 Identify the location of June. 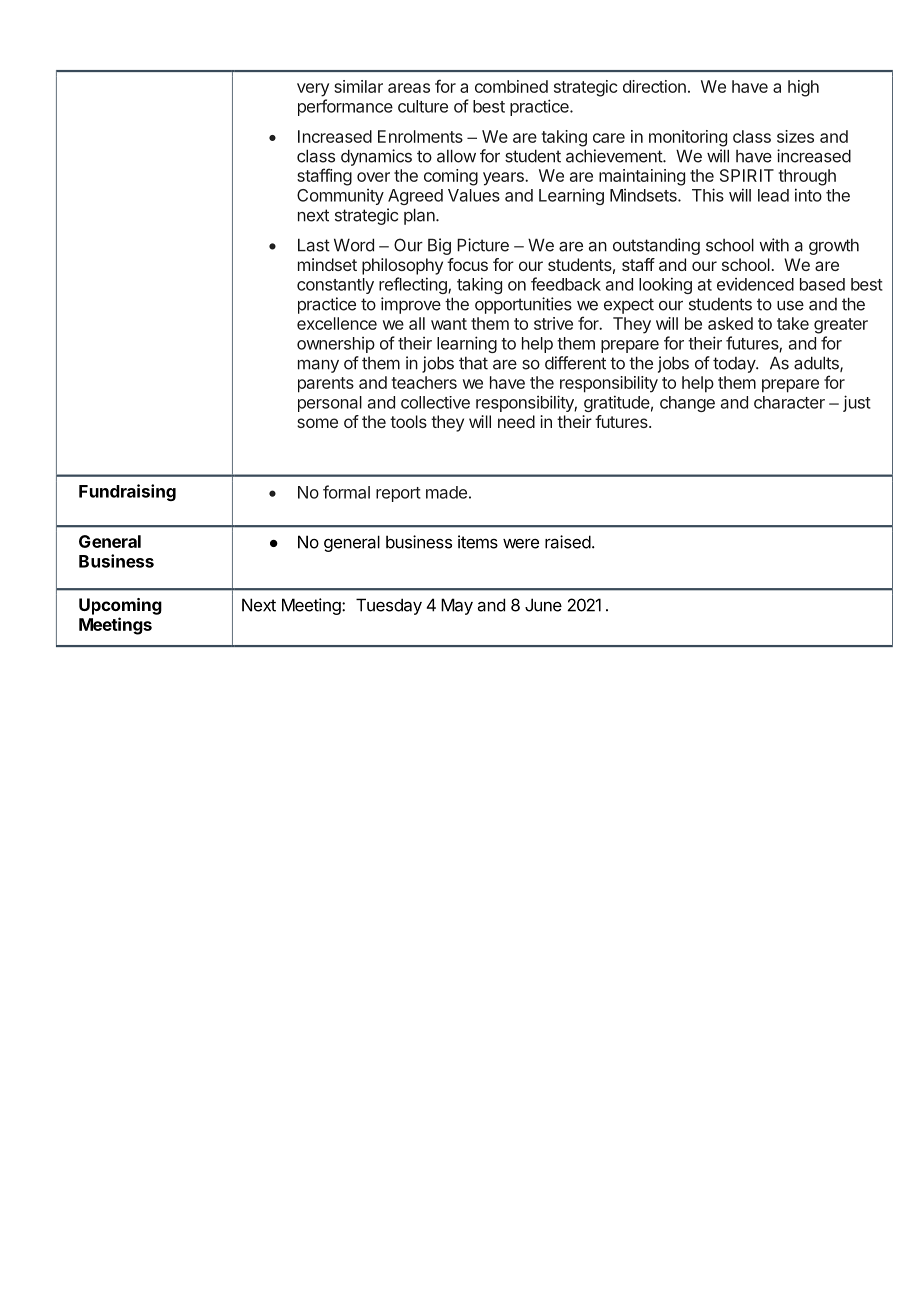
(543, 605).
